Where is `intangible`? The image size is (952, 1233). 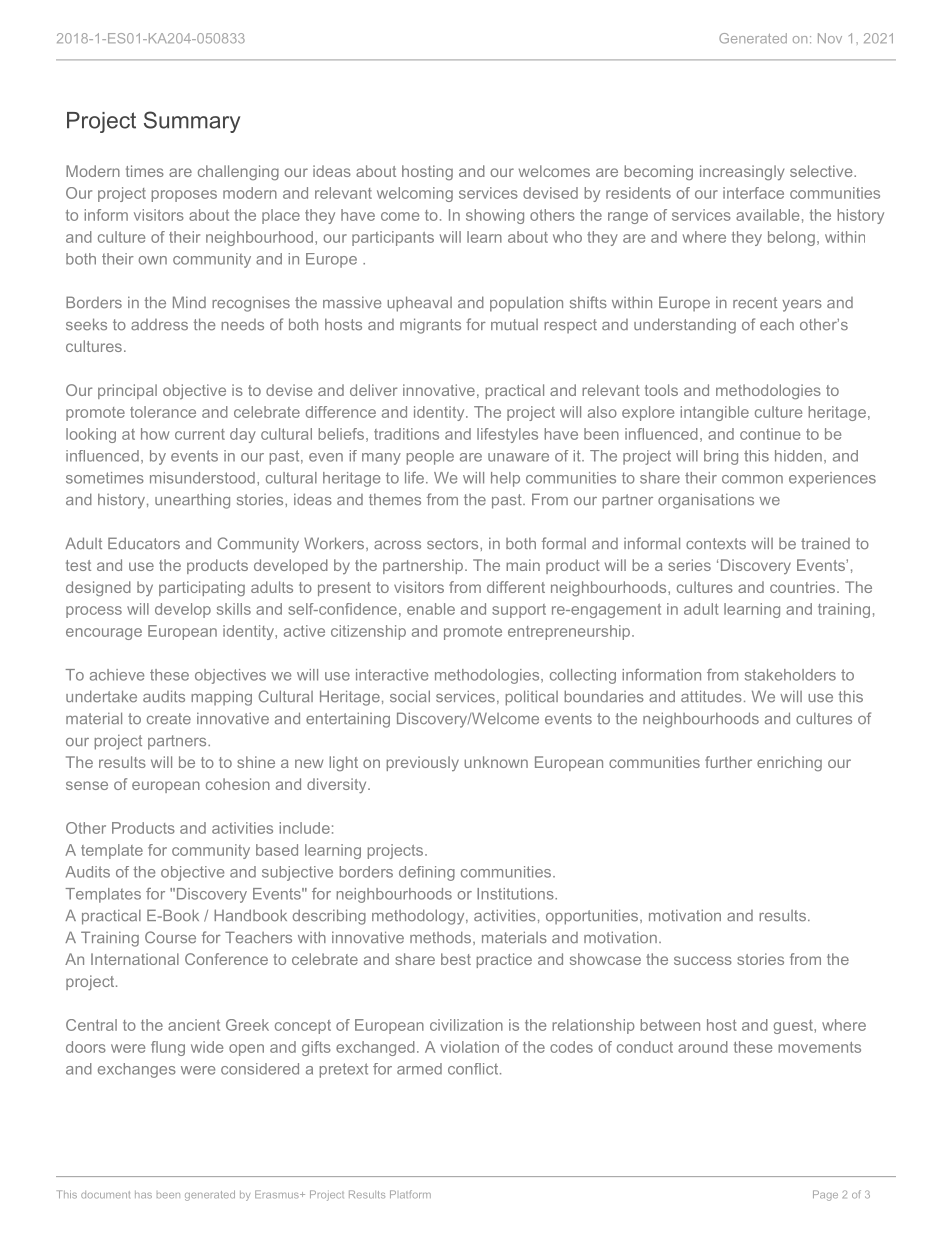 intangible is located at coordinates (714, 413).
